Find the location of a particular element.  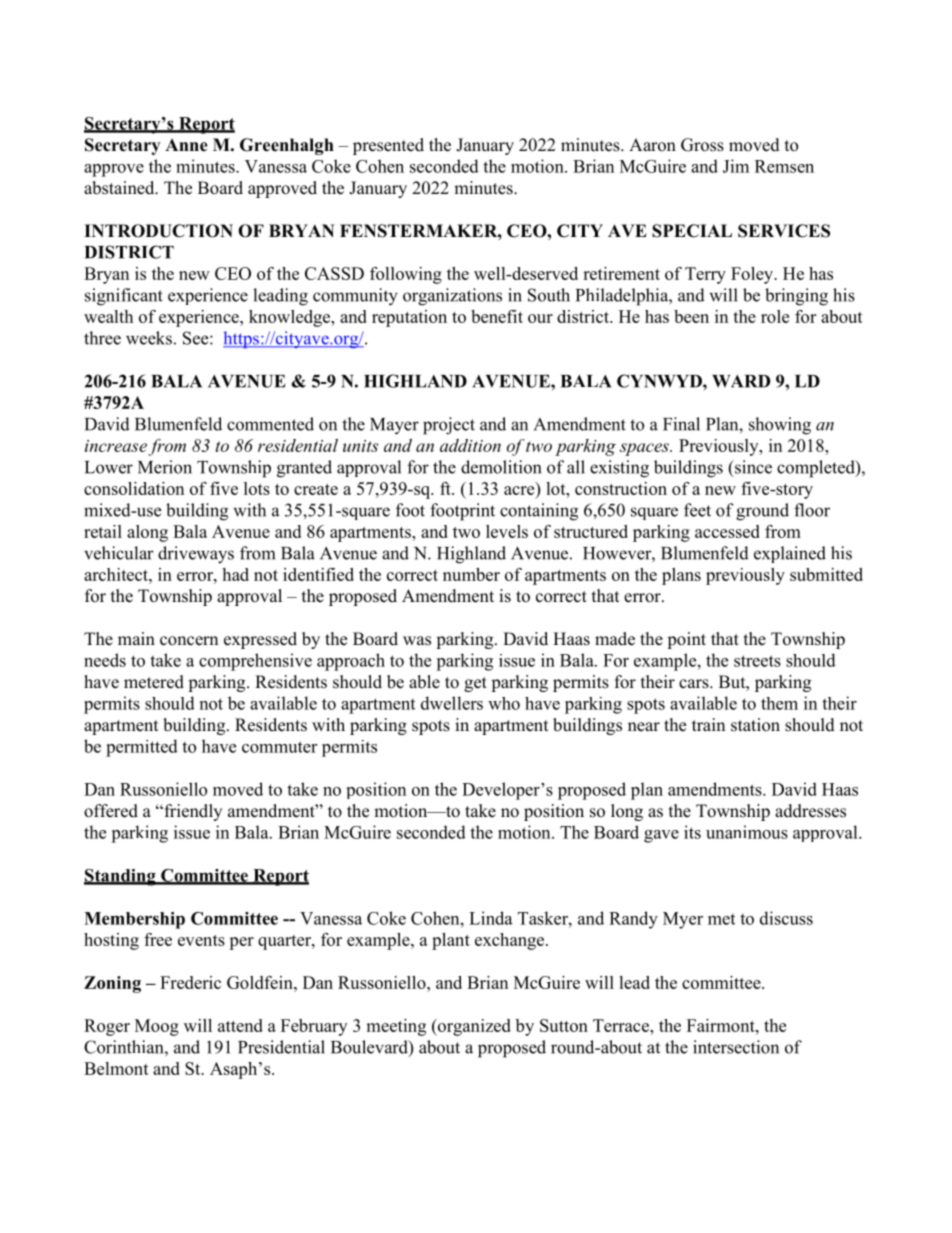

Anne is located at coordinates (186, 145).
